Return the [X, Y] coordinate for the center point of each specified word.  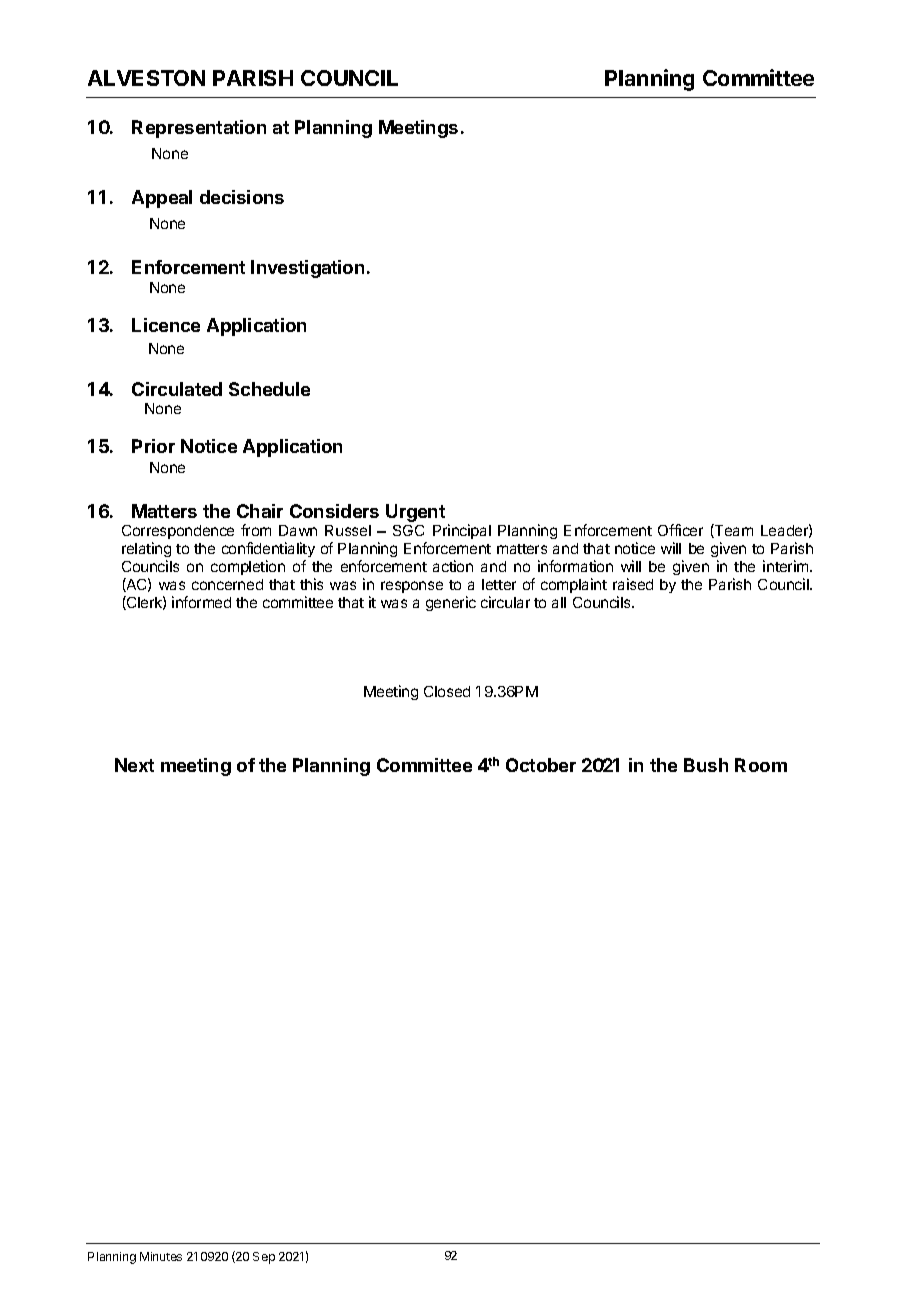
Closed [447, 691]
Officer [680, 530]
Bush [706, 765]
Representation [199, 129]
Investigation [307, 269]
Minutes [161, 1256]
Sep [264, 1258]
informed [201, 602]
